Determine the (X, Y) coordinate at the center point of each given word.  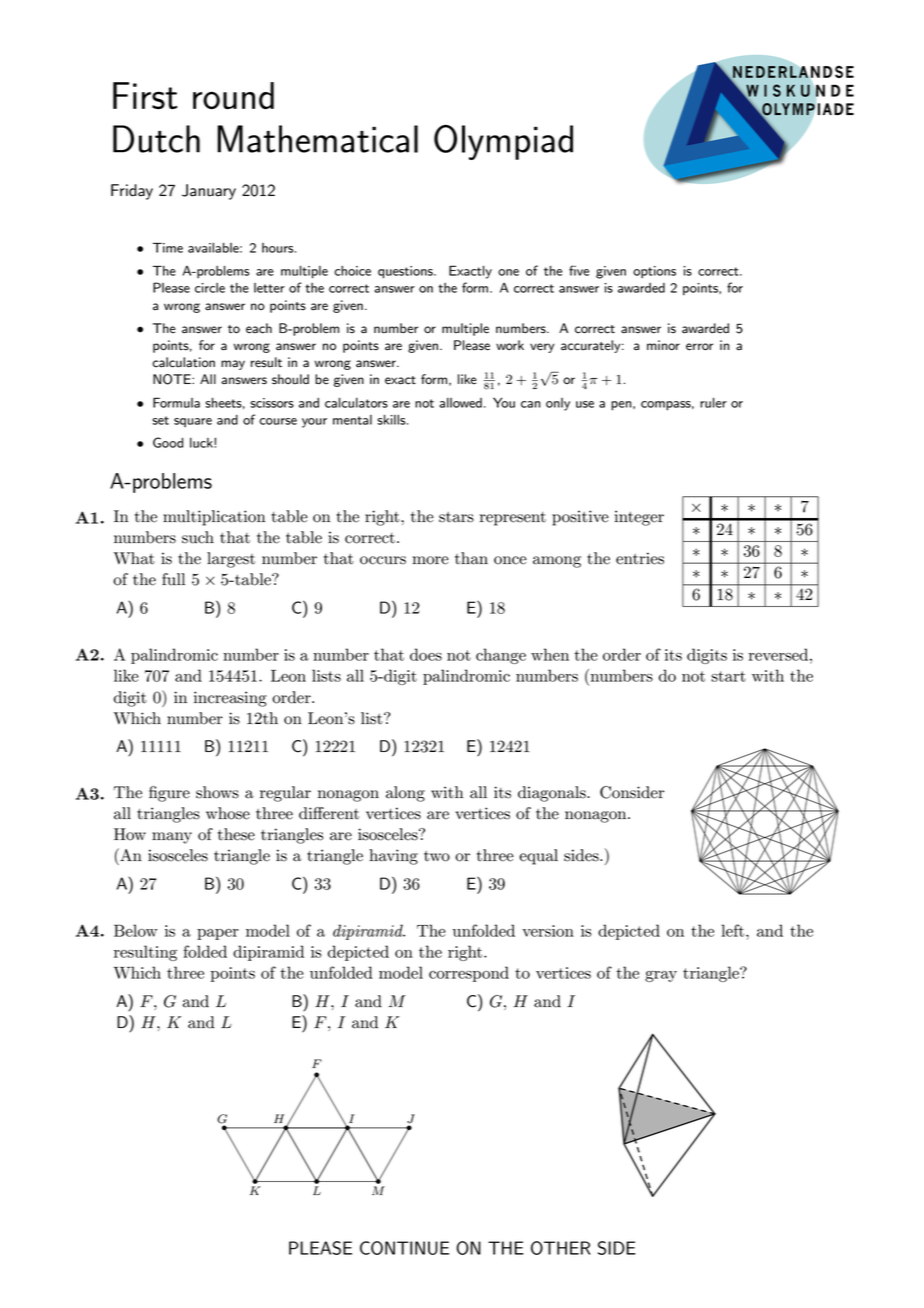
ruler (713, 402)
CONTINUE (404, 1248)
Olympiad (503, 142)
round (233, 95)
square (193, 422)
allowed (460, 403)
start (728, 676)
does (426, 654)
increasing (230, 699)
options (654, 272)
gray (661, 976)
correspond (469, 974)
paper (218, 934)
